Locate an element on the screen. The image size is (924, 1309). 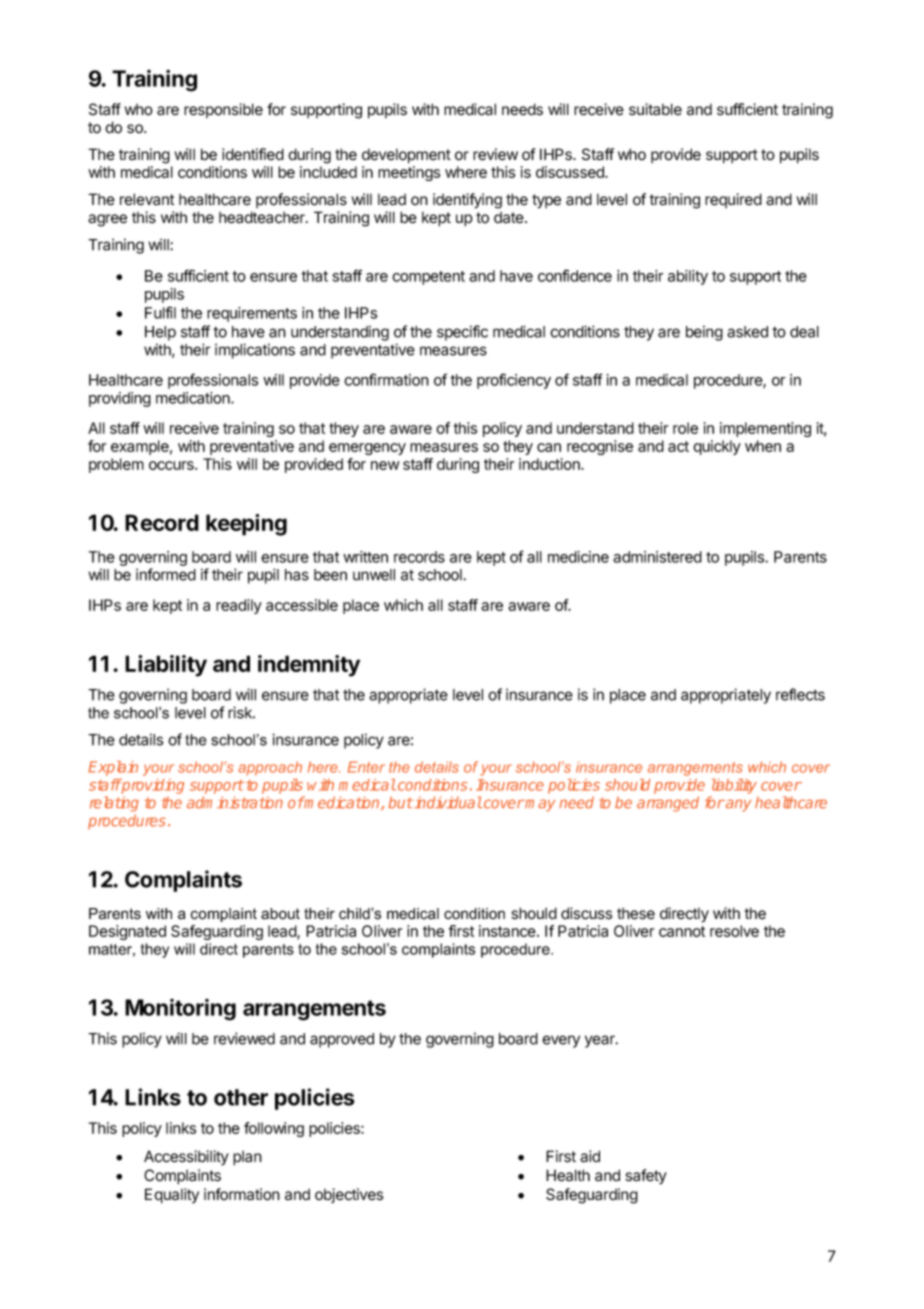
required is located at coordinates (733, 200).
